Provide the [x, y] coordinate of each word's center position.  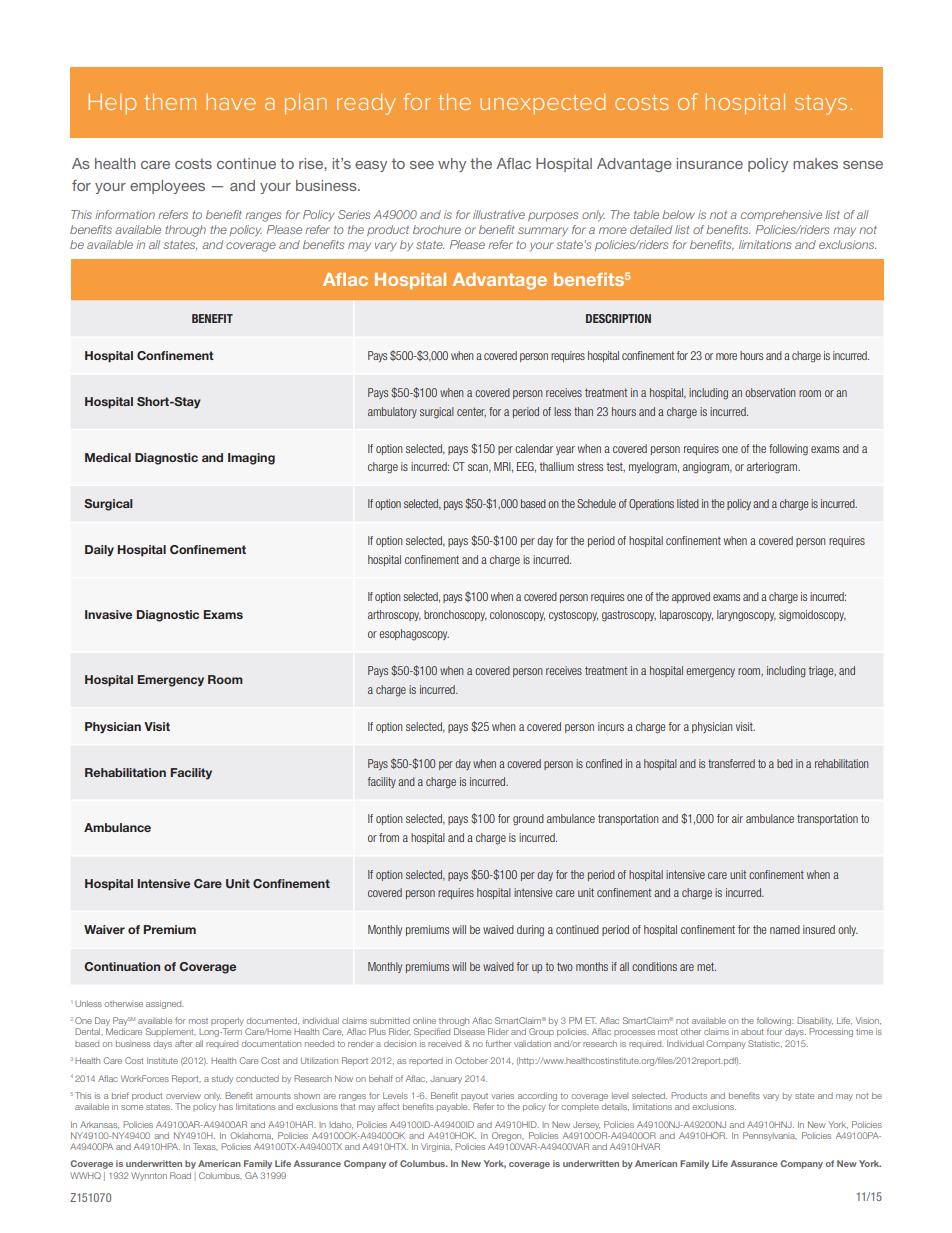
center [471, 412]
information [125, 214]
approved [691, 597]
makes [815, 163]
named [785, 929]
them [170, 101]
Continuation [122, 966]
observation [770, 392]
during [530, 931]
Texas [205, 1146]
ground [528, 820]
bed [785, 763]
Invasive [108, 614]
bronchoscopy [455, 615]
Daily [99, 551]
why [452, 165]
